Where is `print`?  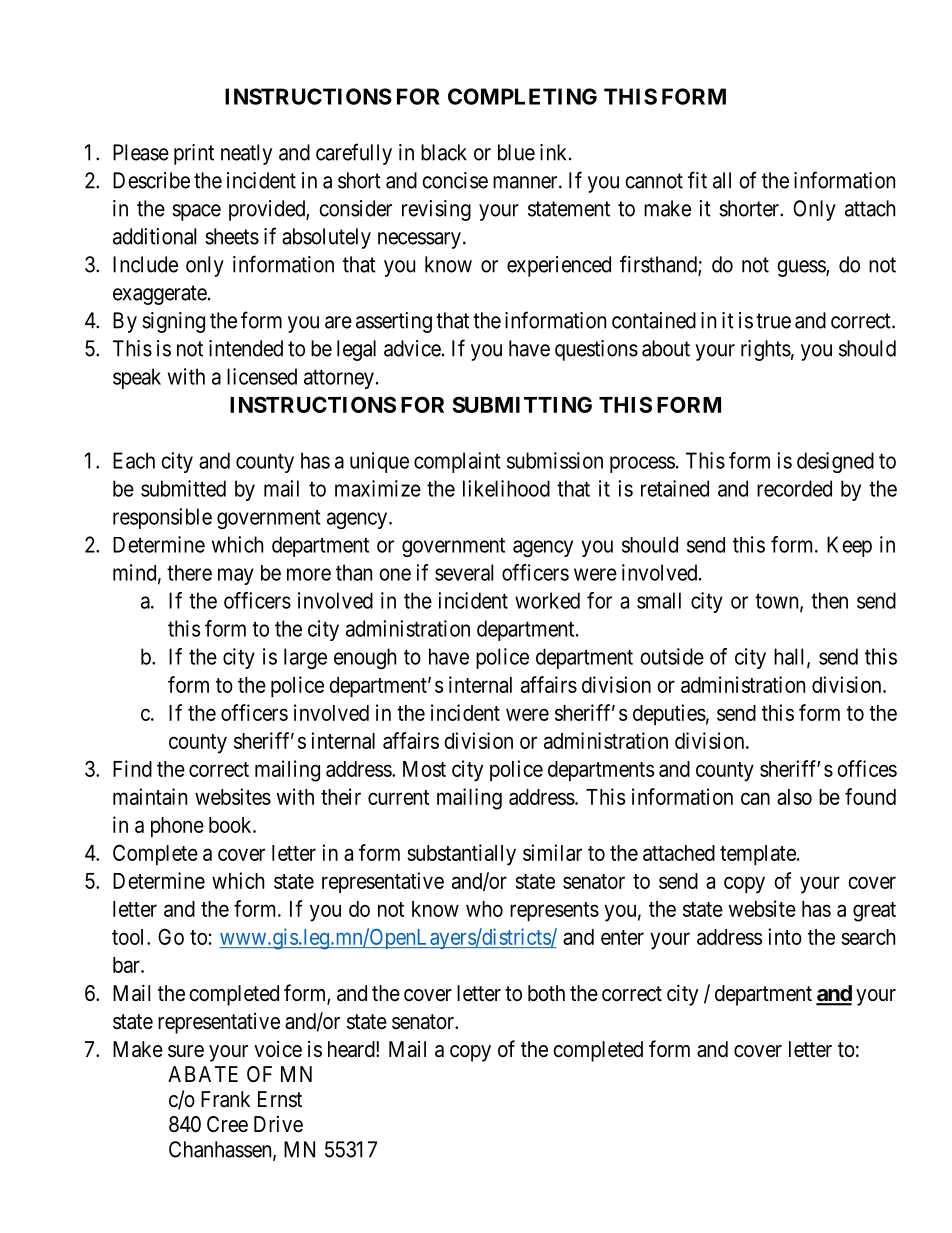 print is located at coordinates (194, 154).
